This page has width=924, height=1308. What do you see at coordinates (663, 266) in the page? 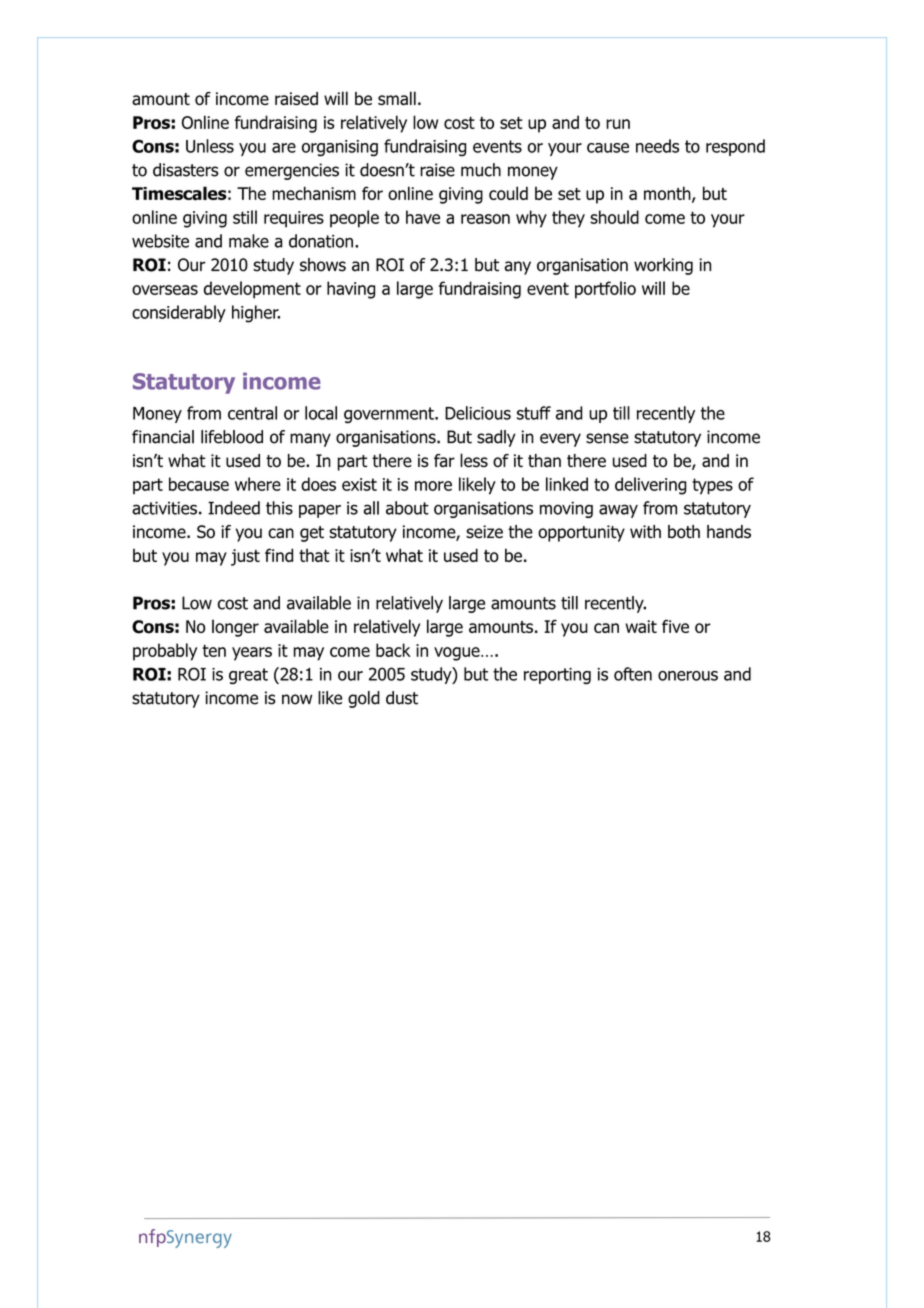
I see `working` at bounding box center [663, 266].
